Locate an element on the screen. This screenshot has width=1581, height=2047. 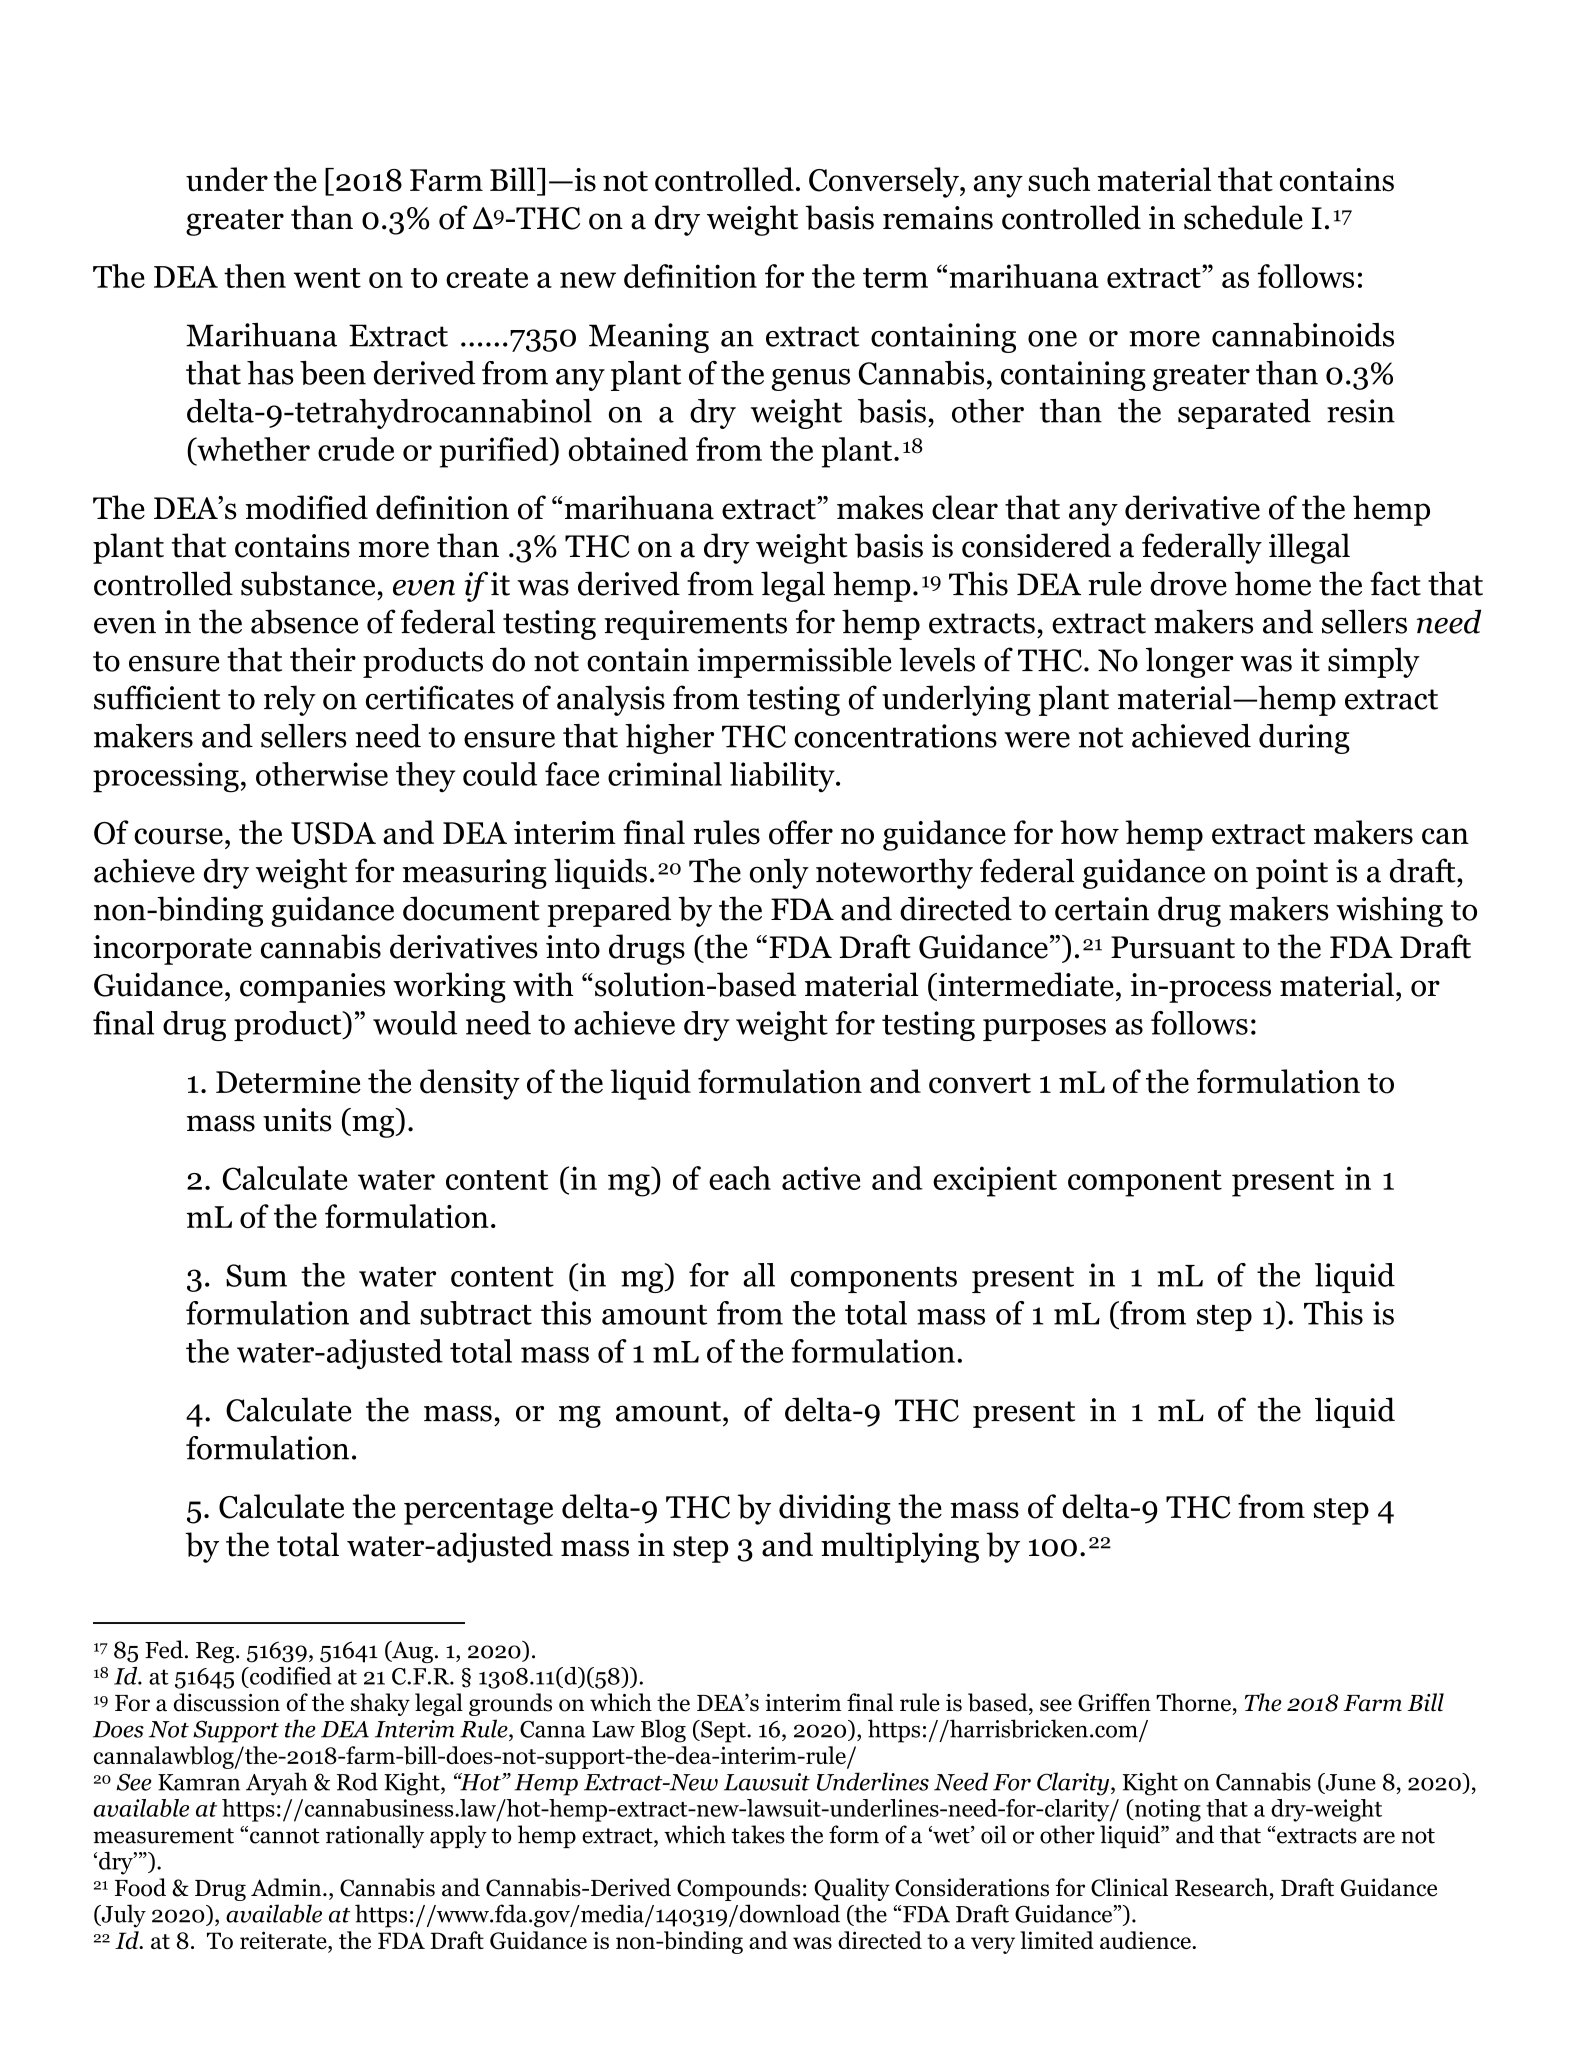
each is located at coordinates (740, 1178).
